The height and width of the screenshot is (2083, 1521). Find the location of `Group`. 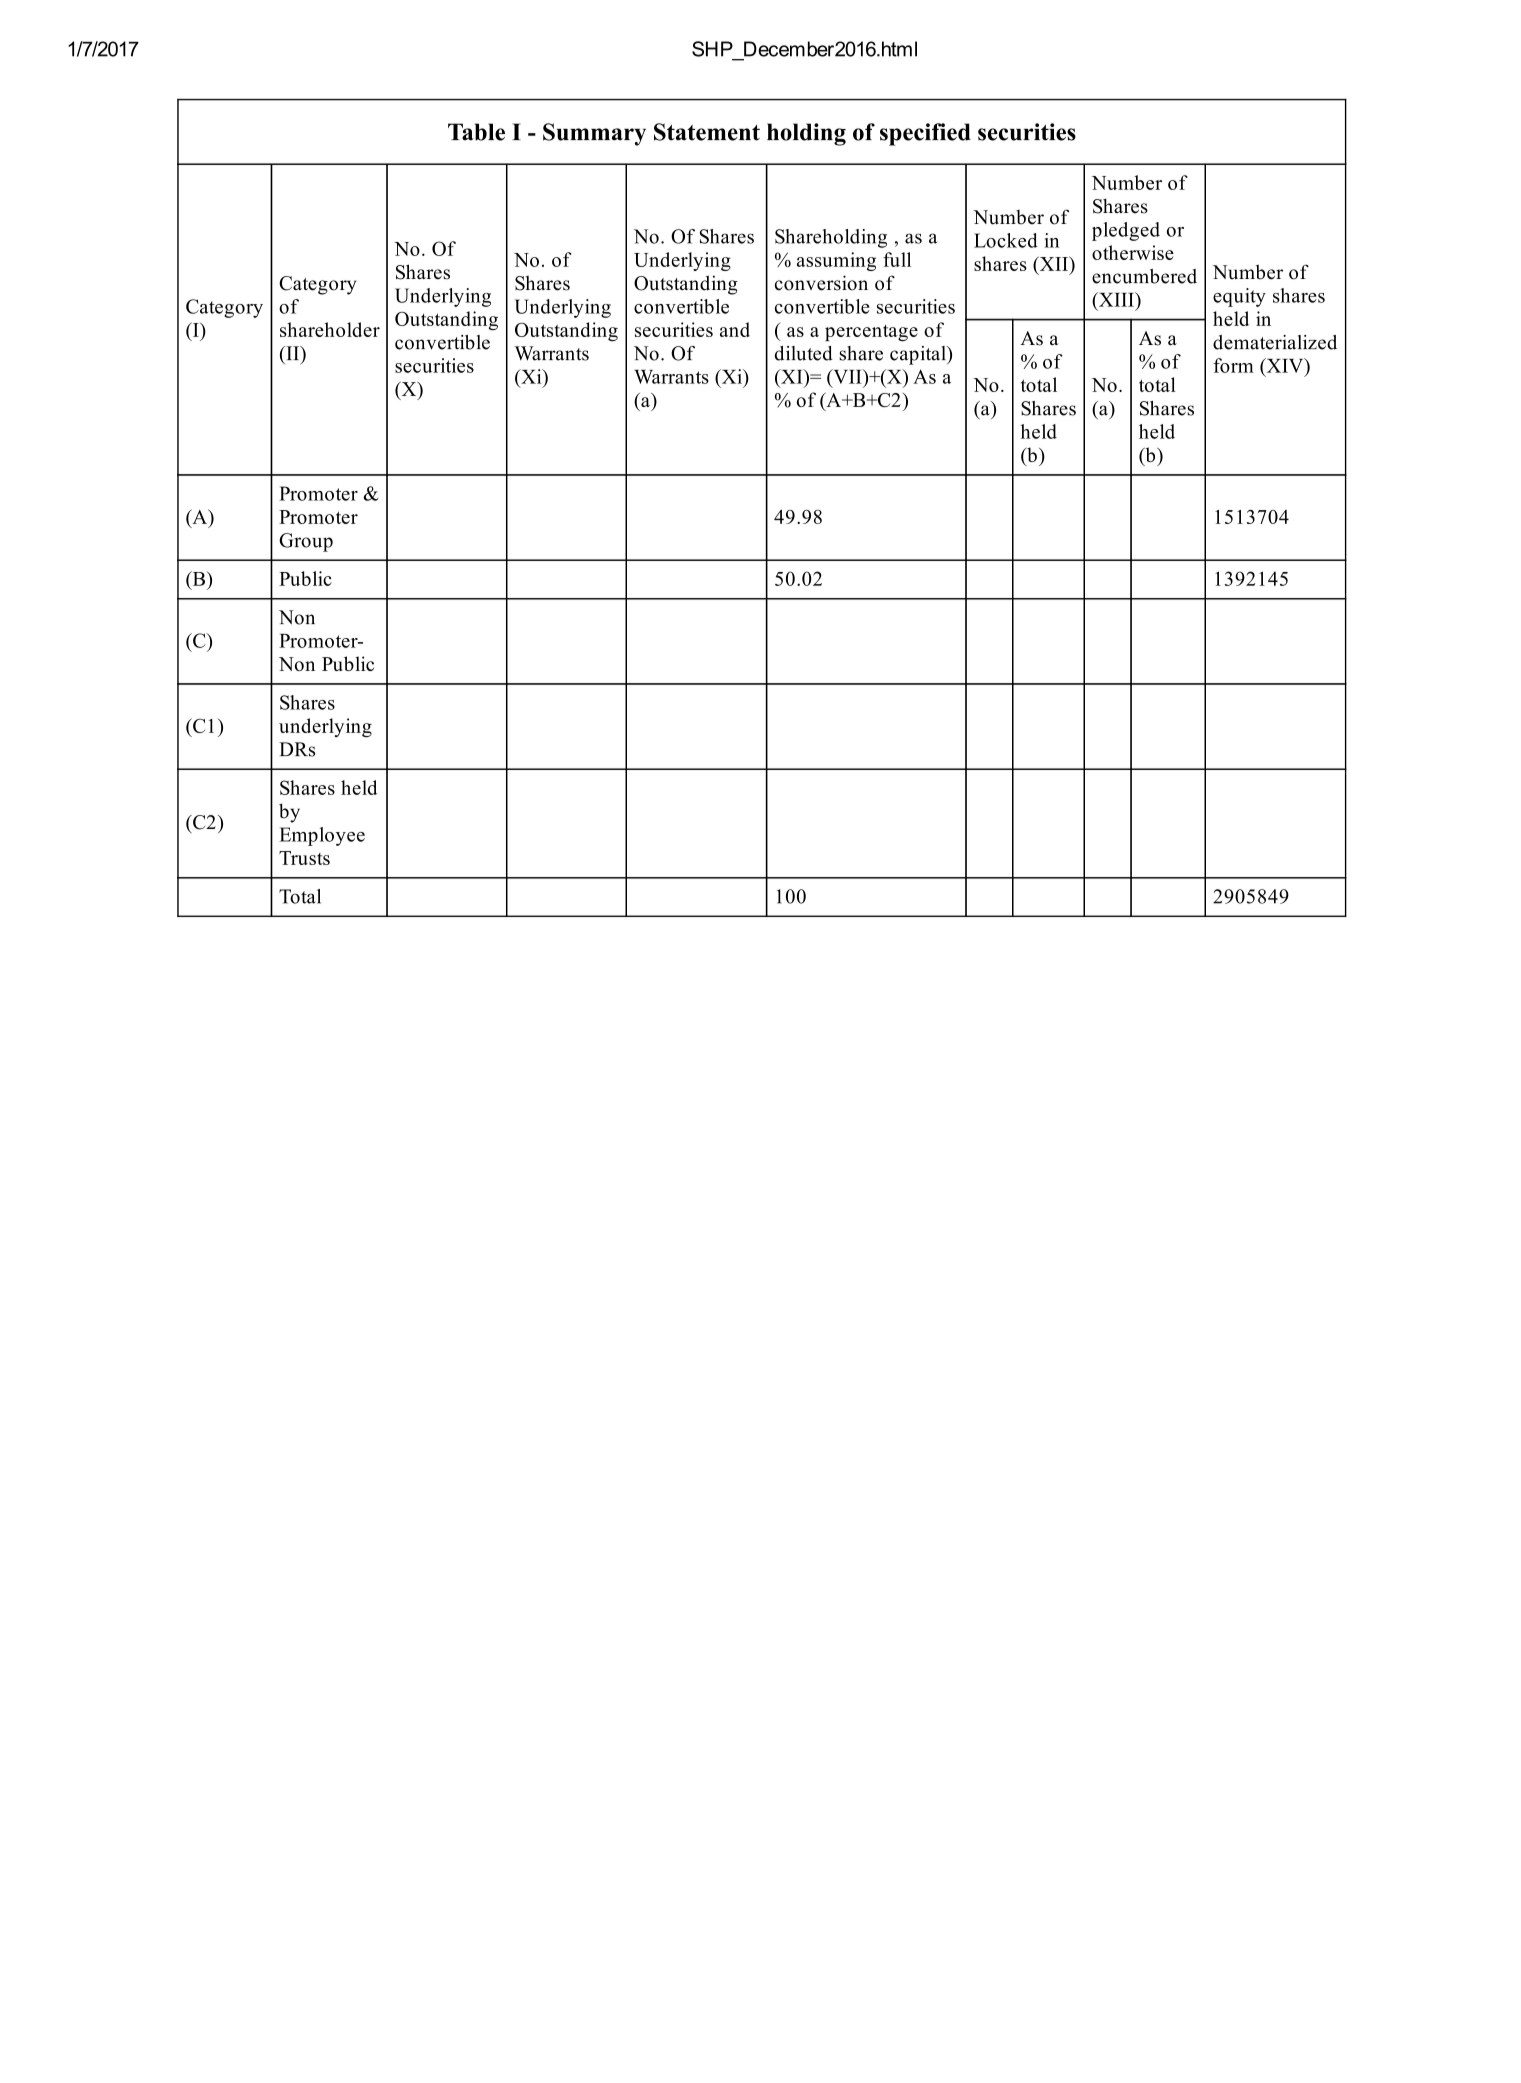

Group is located at coordinates (306, 542).
